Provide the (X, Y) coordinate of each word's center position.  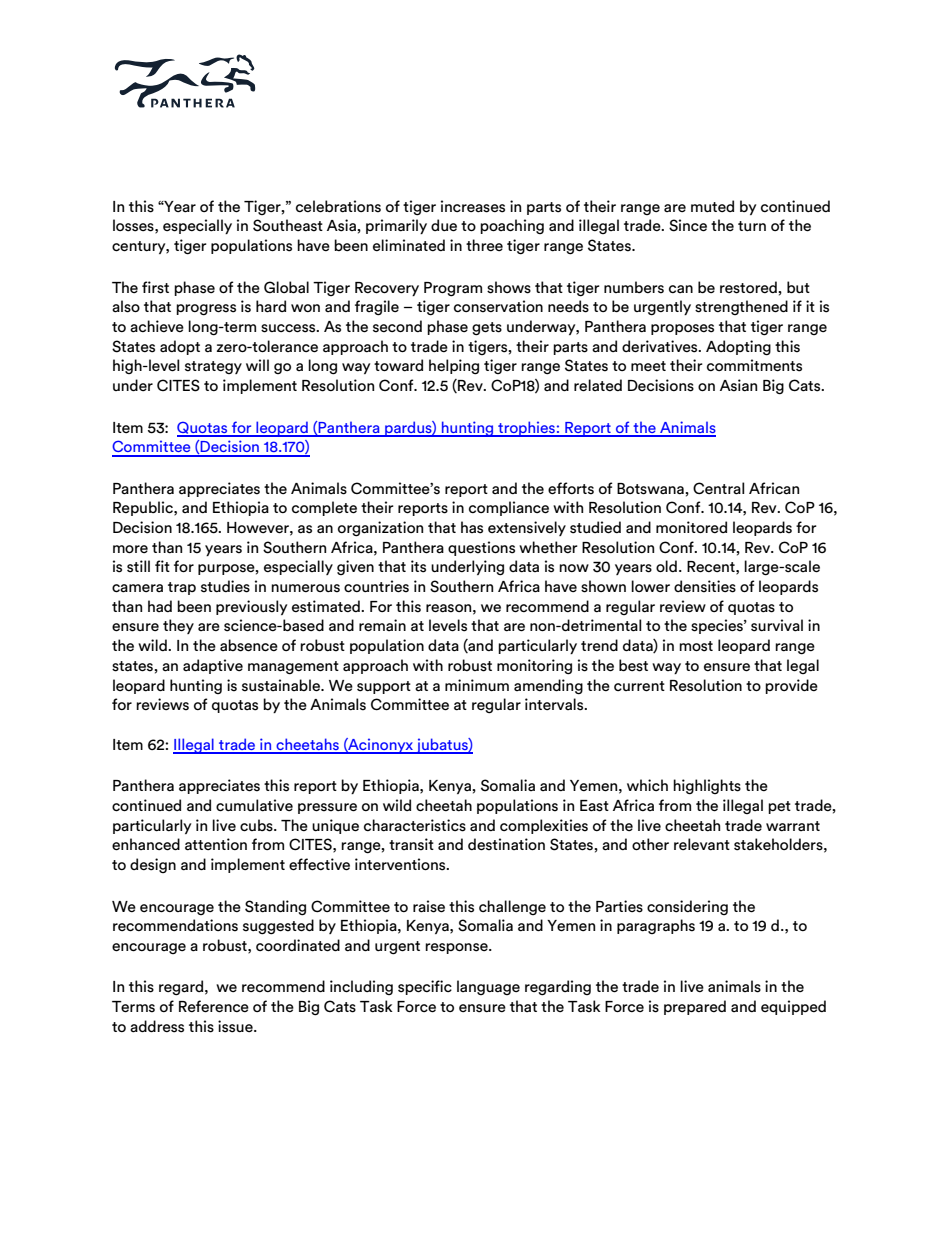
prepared (695, 1007)
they (178, 626)
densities (705, 586)
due (444, 225)
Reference (214, 1006)
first (155, 287)
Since (688, 225)
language (488, 987)
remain (382, 625)
